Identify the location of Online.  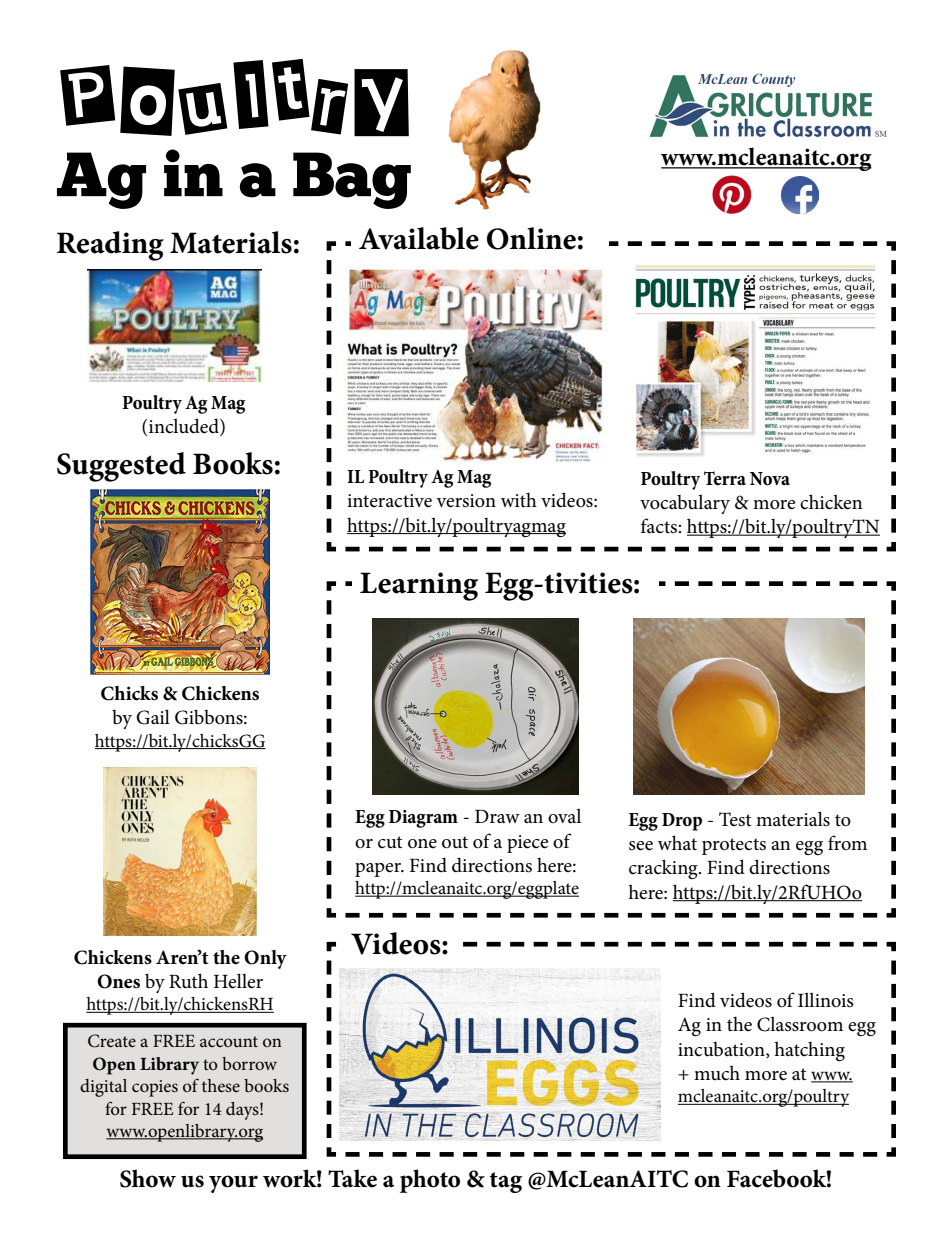
(531, 238).
